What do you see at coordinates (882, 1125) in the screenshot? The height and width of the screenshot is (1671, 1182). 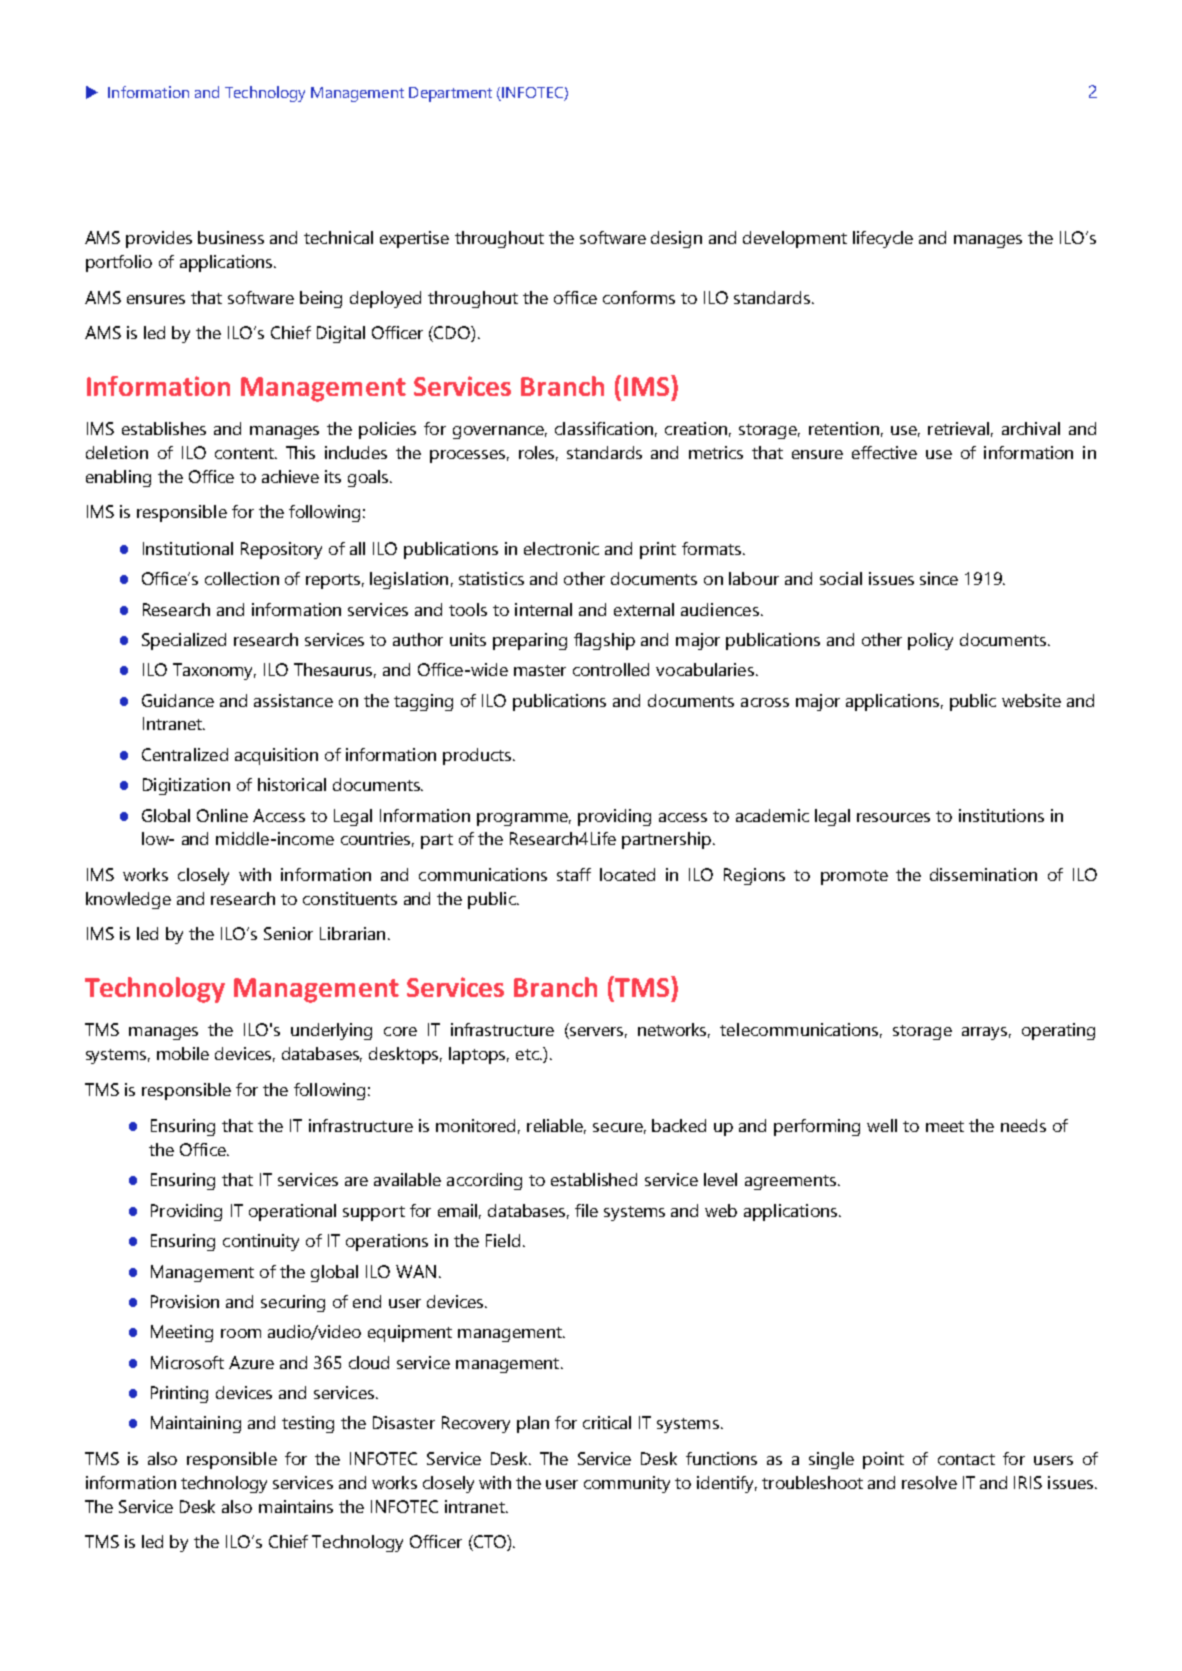 I see `well` at bounding box center [882, 1125].
